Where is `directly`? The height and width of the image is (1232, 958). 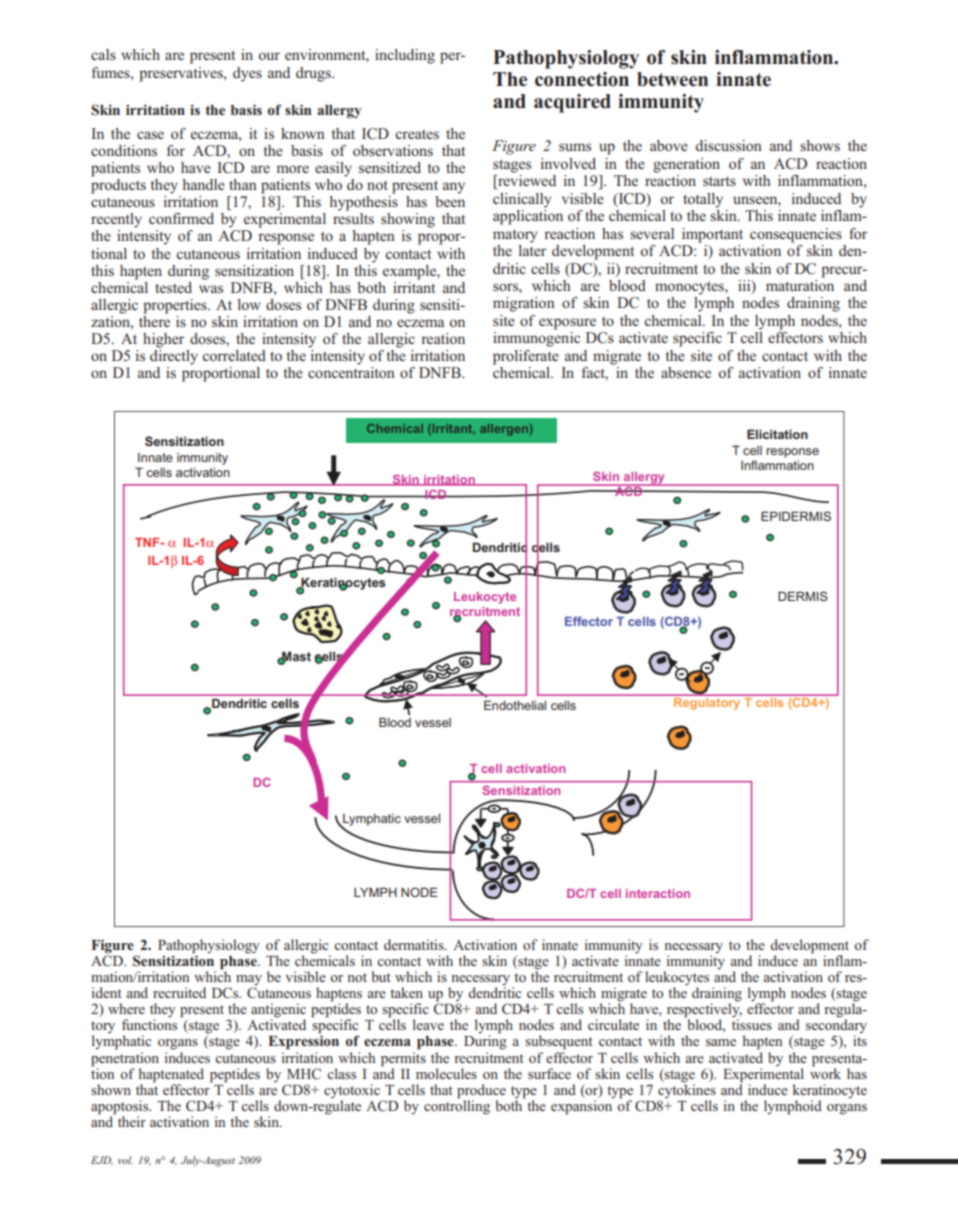
directly is located at coordinates (174, 357).
